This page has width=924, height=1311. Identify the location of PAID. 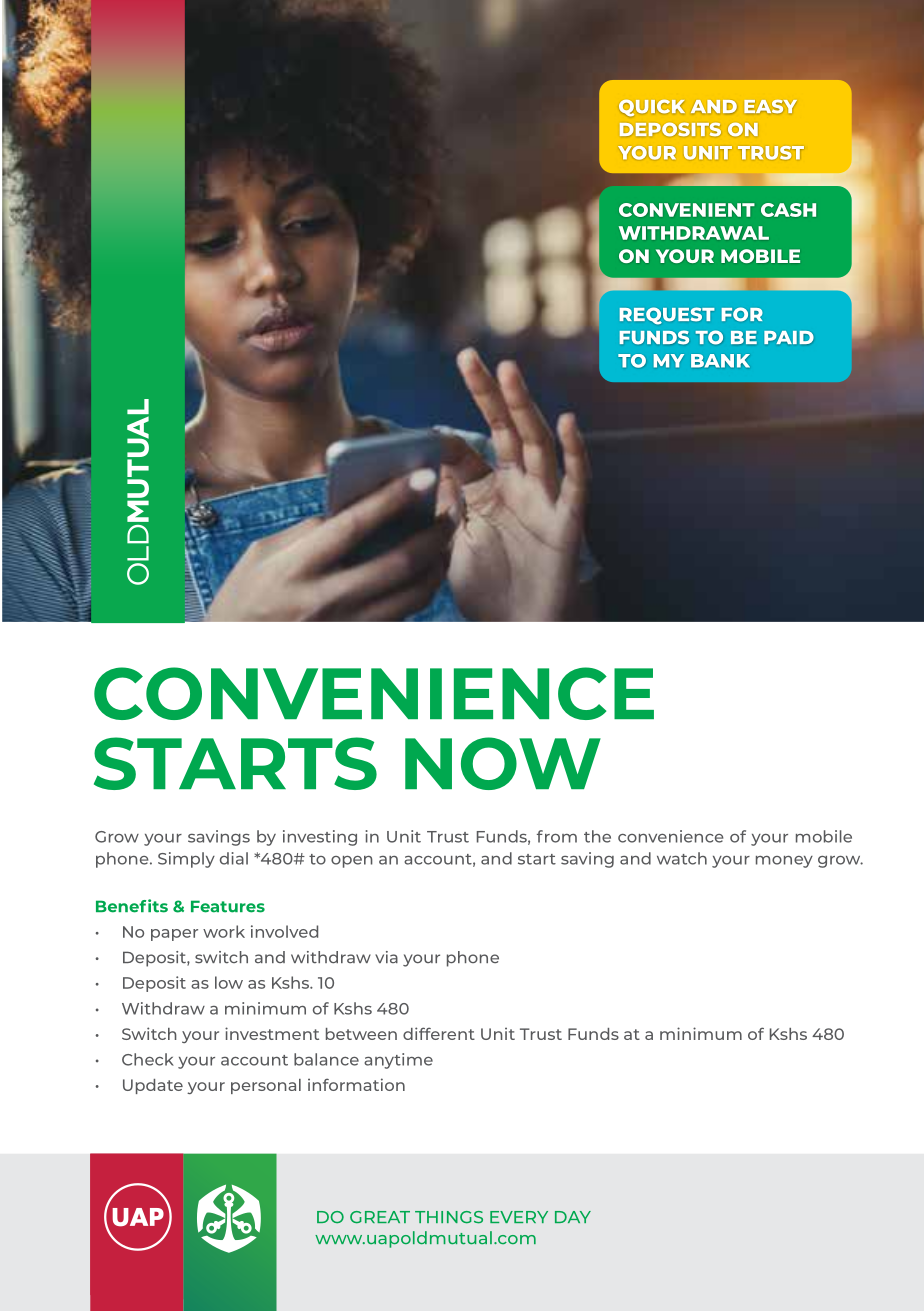
(788, 337).
